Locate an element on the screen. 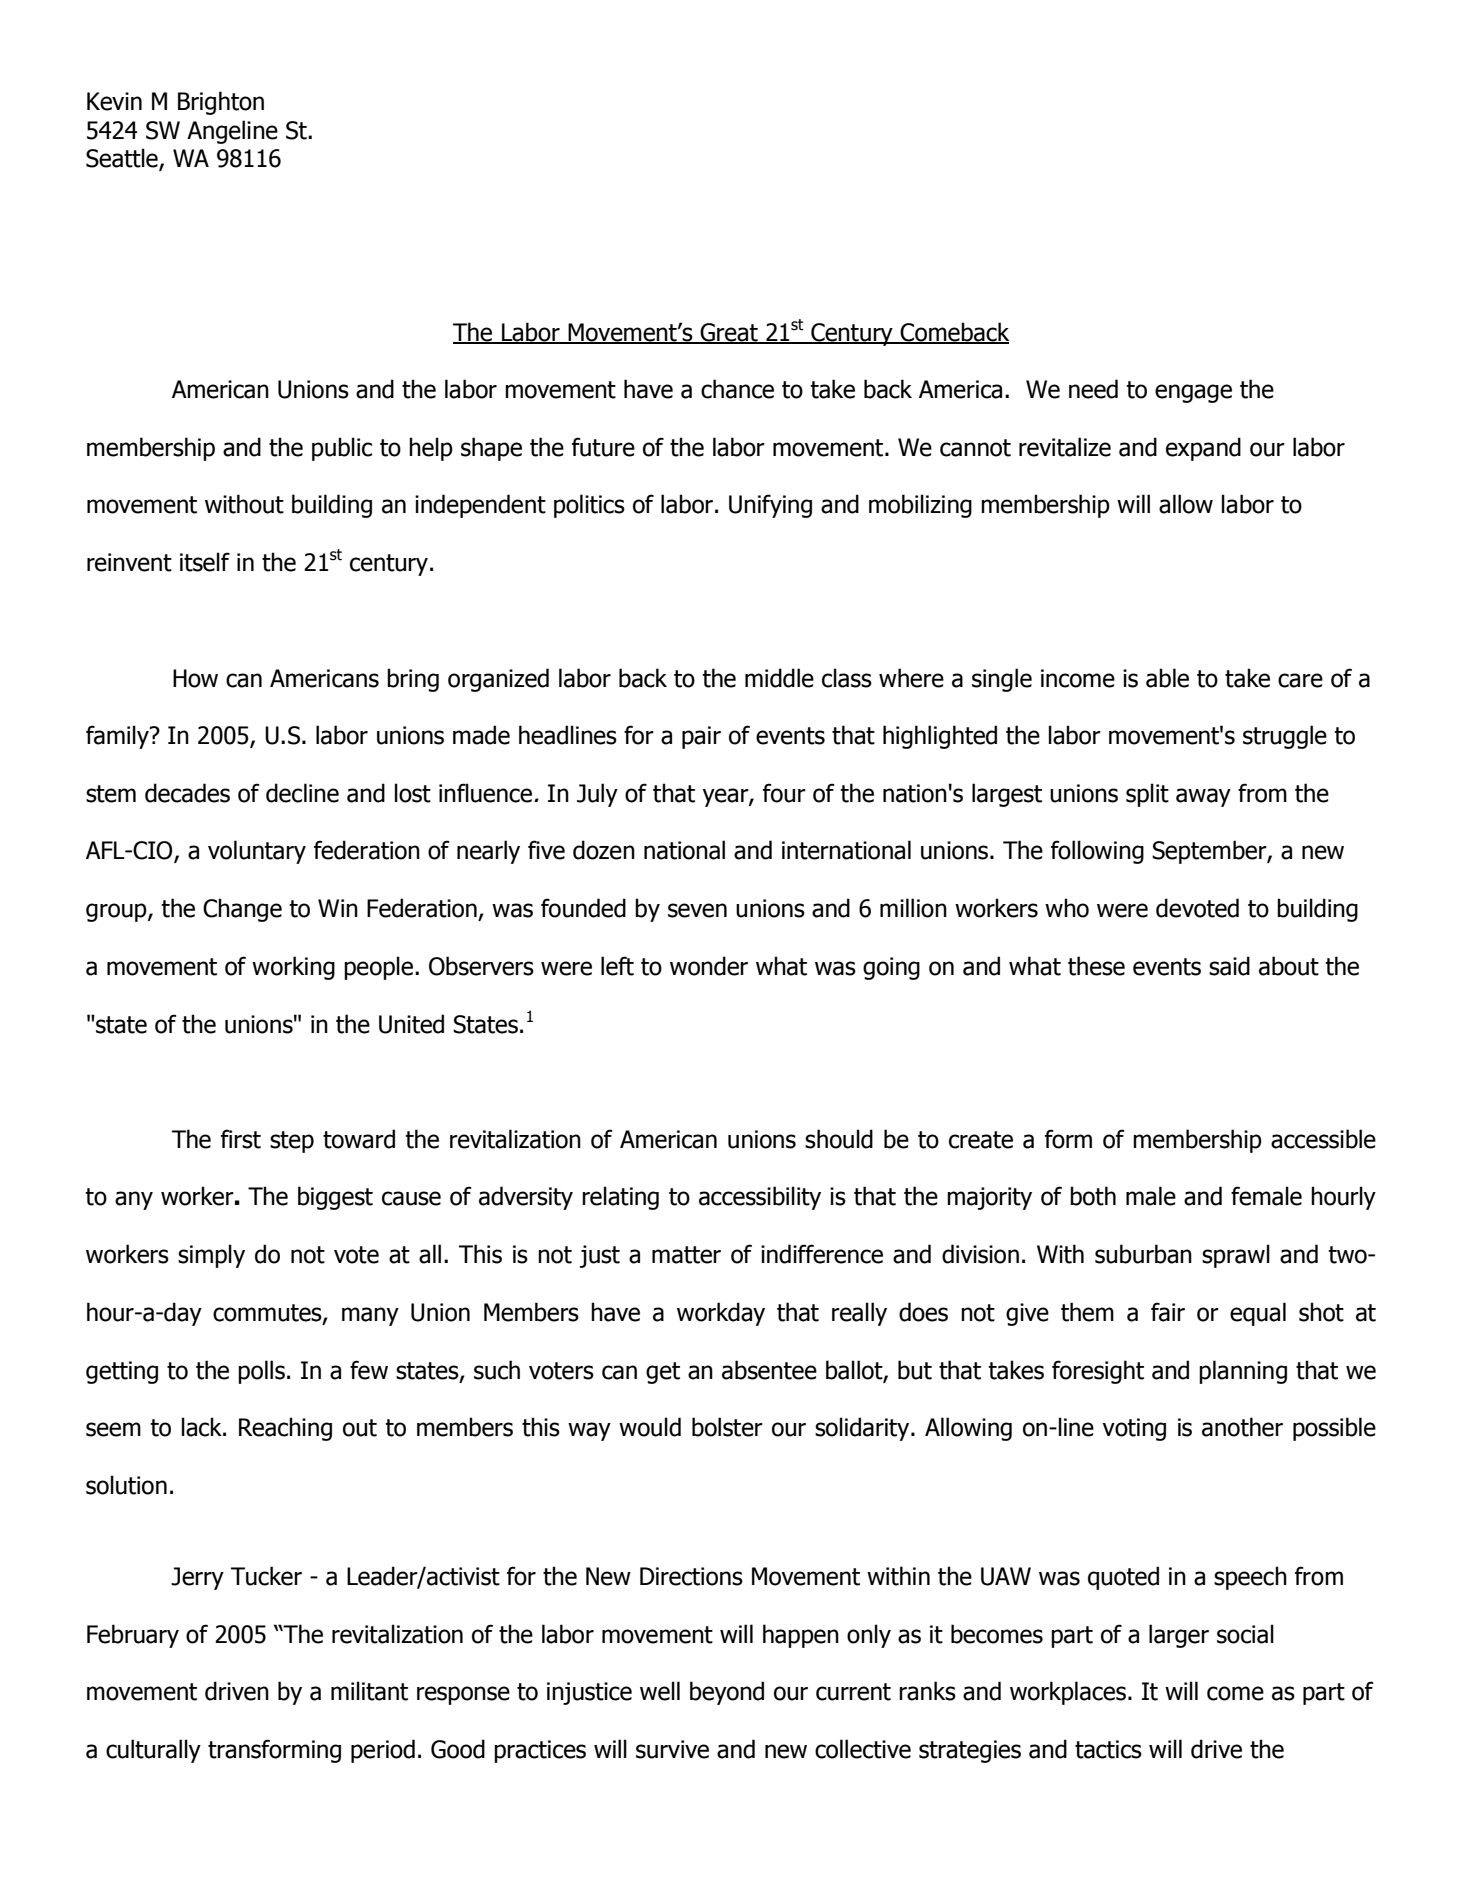 The image size is (1462, 1892). said is located at coordinates (1229, 966).
